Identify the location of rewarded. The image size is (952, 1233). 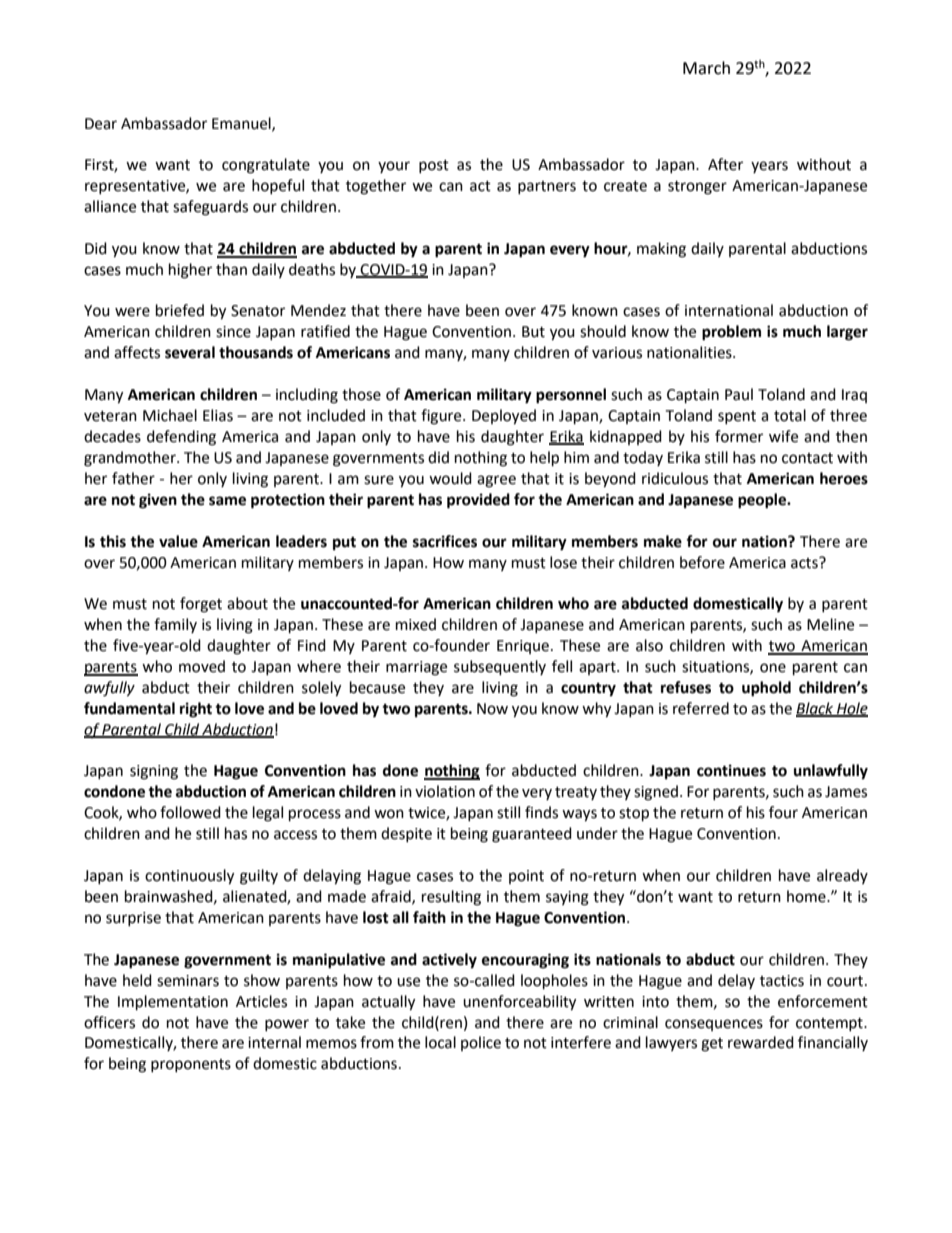
(761, 1042).
